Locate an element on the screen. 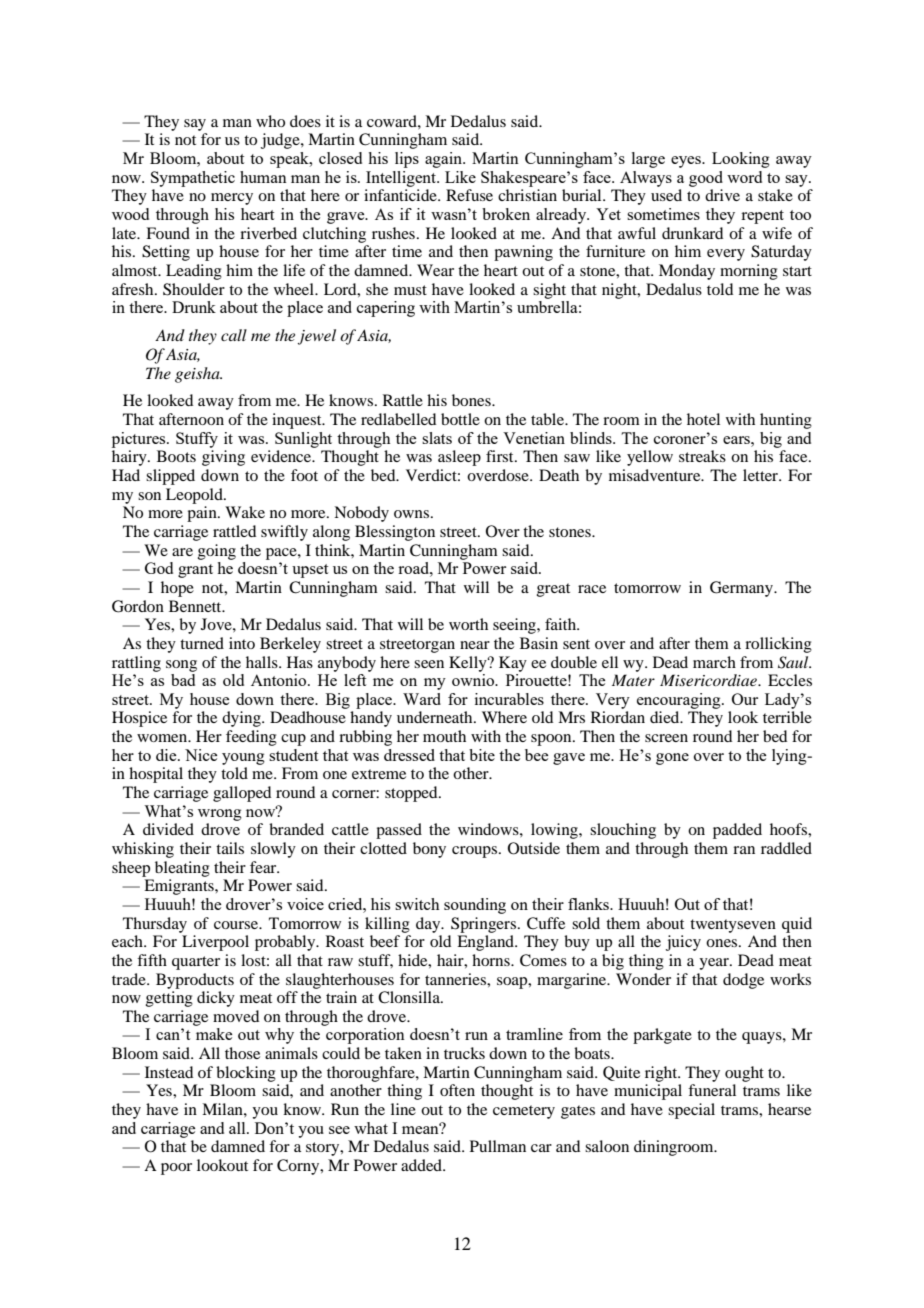  gone is located at coordinates (672, 759).
